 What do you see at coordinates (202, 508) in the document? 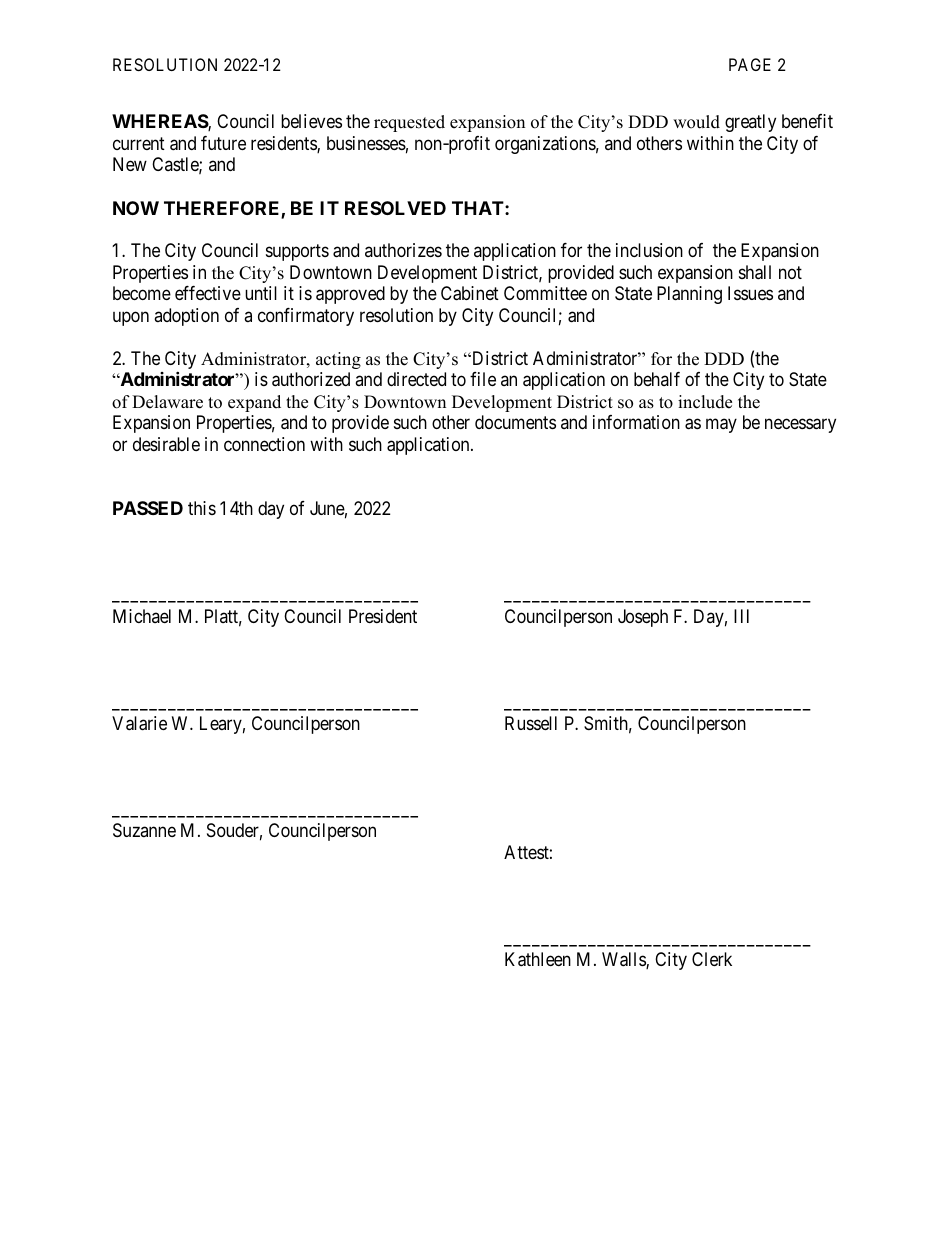
I see `this` at bounding box center [202, 508].
